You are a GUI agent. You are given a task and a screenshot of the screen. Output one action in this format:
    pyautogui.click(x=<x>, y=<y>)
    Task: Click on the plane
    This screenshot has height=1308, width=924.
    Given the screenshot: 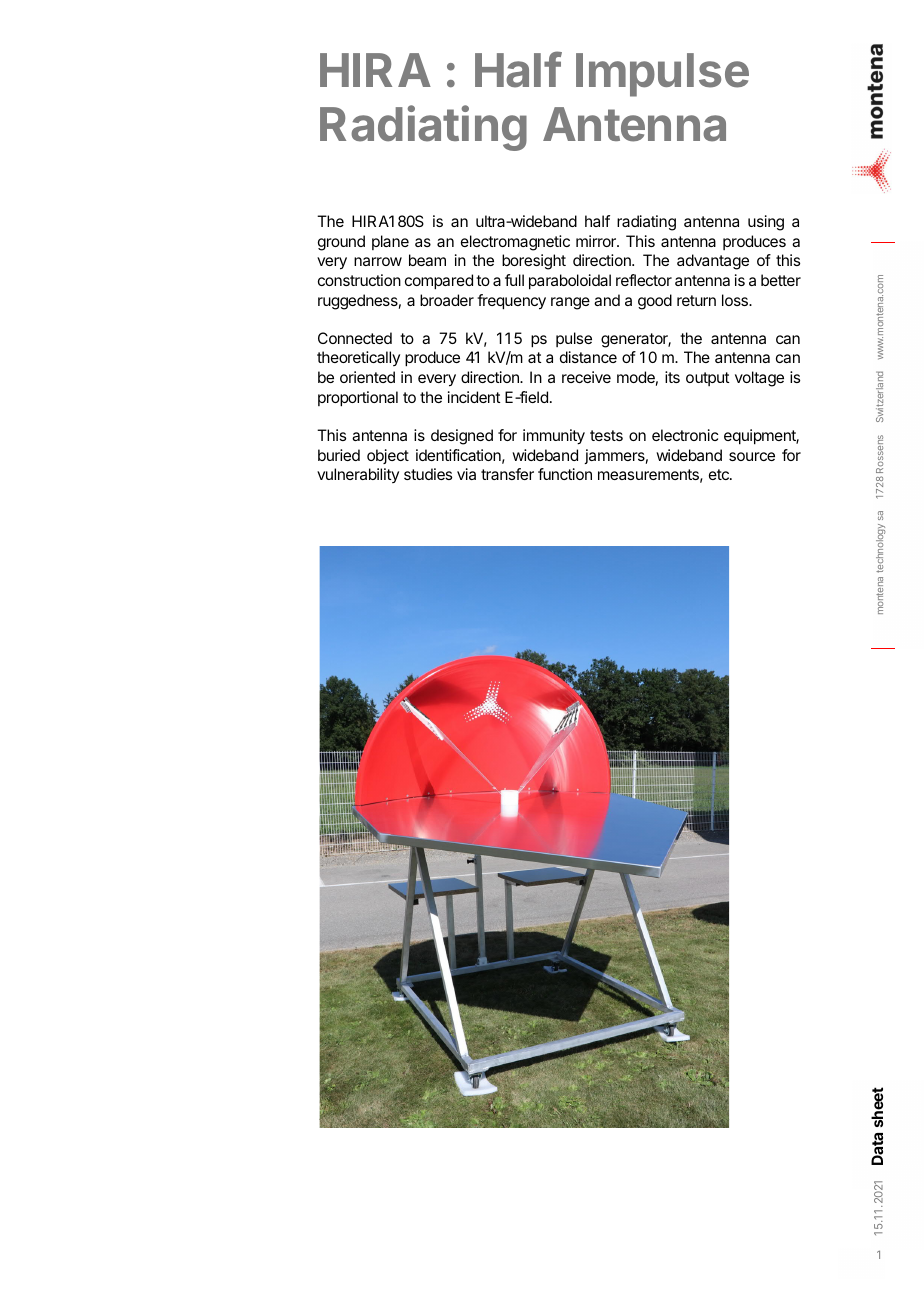 What is the action you would take?
    pyautogui.click(x=390, y=242)
